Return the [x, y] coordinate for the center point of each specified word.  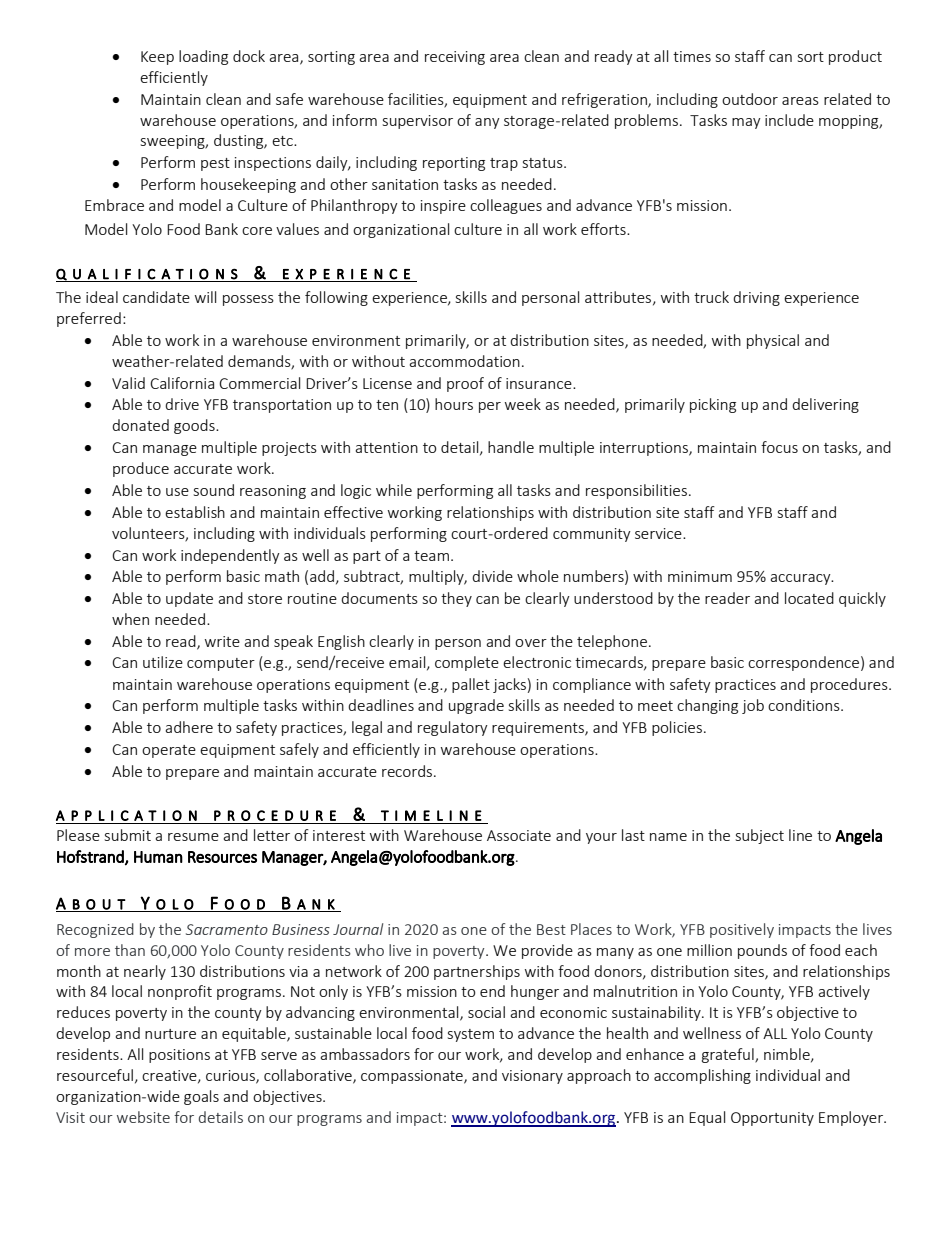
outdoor [750, 99]
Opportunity [772, 1119]
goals [201, 1097]
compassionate [413, 1077]
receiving [455, 58]
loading [203, 57]
